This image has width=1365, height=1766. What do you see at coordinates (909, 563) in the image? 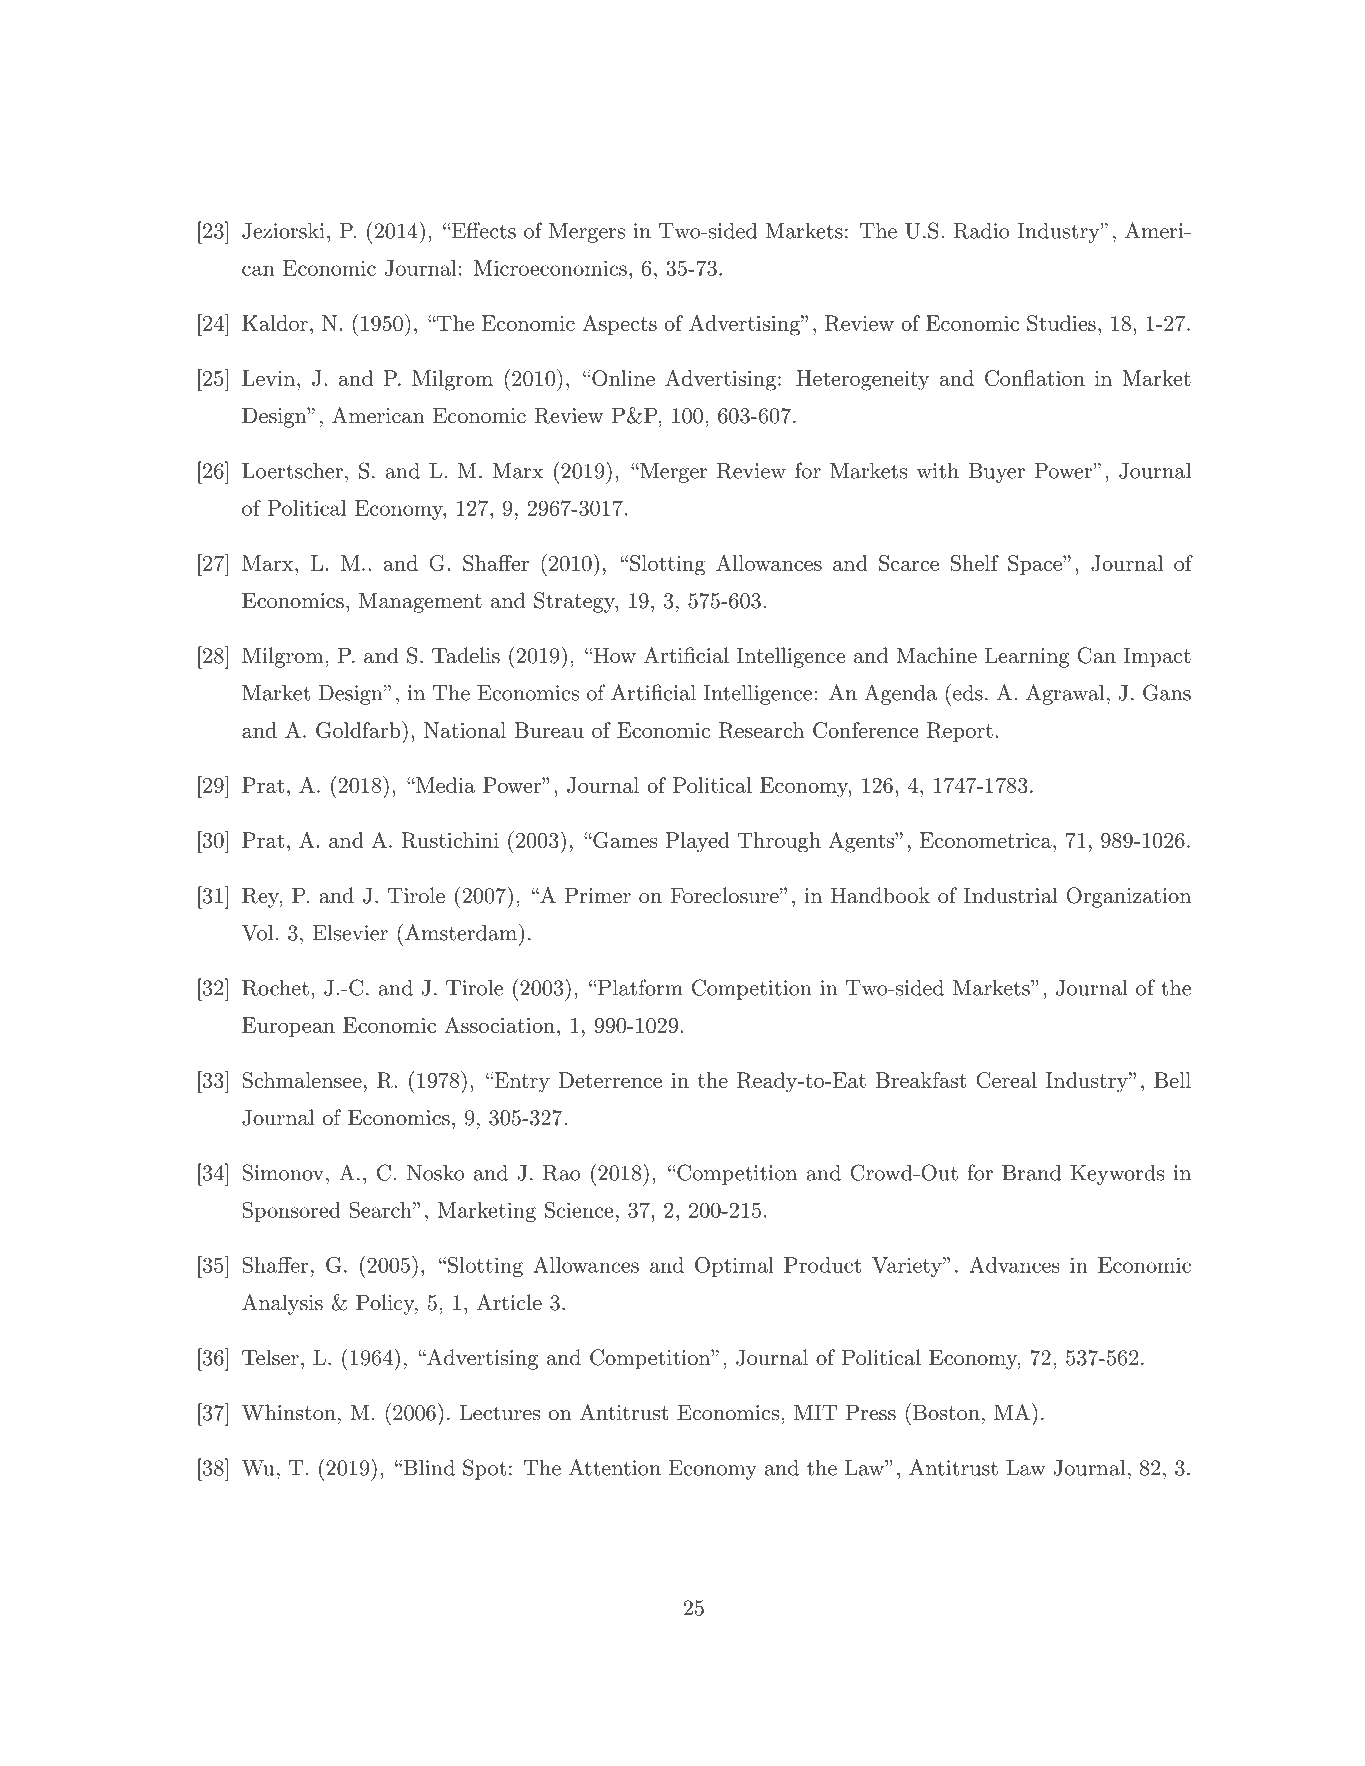
I see `Scarce` at bounding box center [909, 563].
